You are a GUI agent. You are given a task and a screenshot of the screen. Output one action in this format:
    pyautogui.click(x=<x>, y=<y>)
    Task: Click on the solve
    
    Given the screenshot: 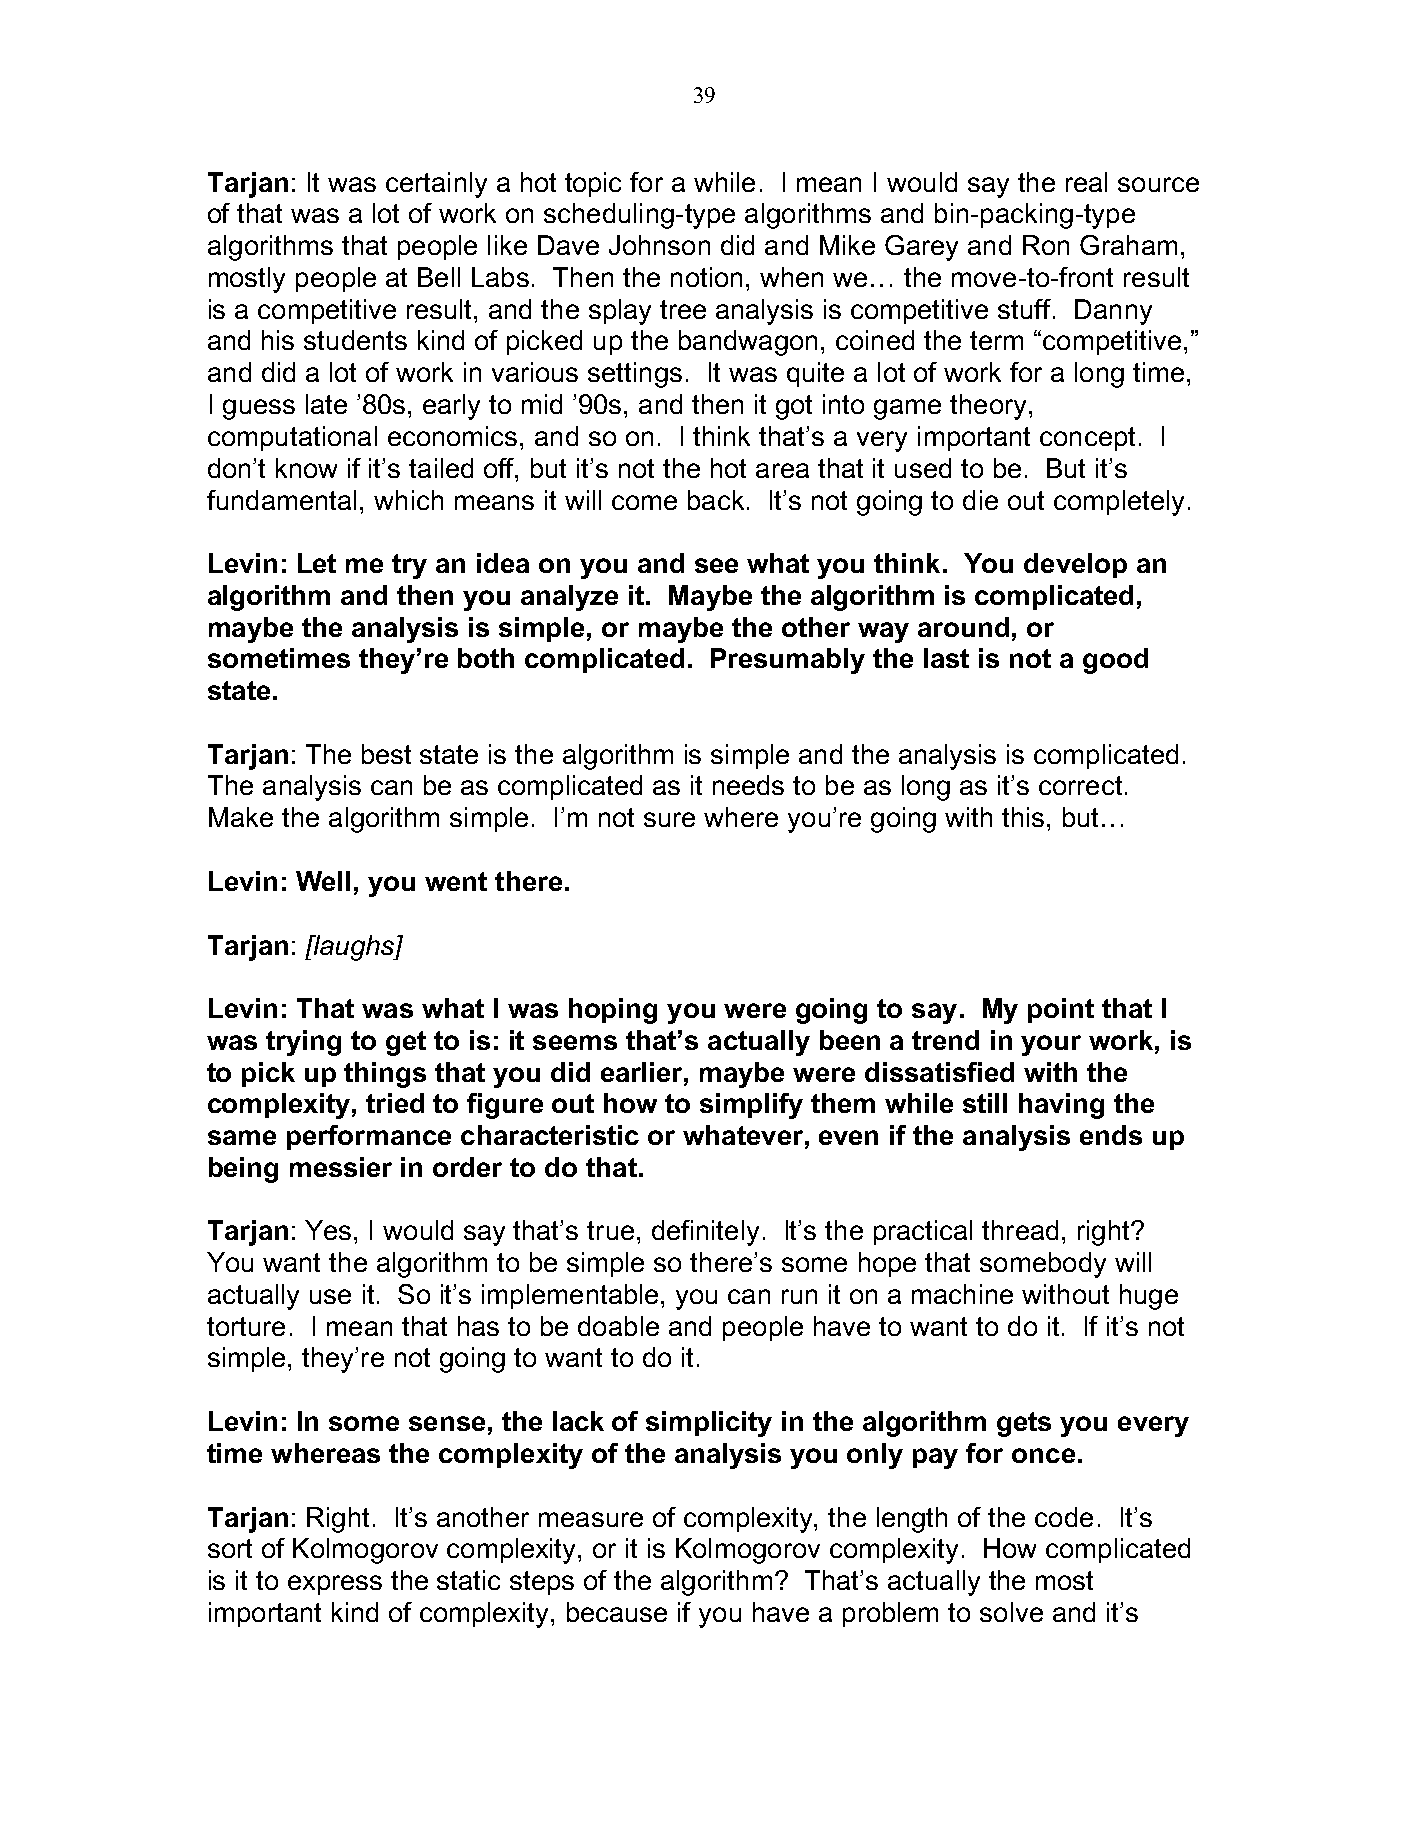 What is the action you would take?
    pyautogui.click(x=1011, y=1612)
